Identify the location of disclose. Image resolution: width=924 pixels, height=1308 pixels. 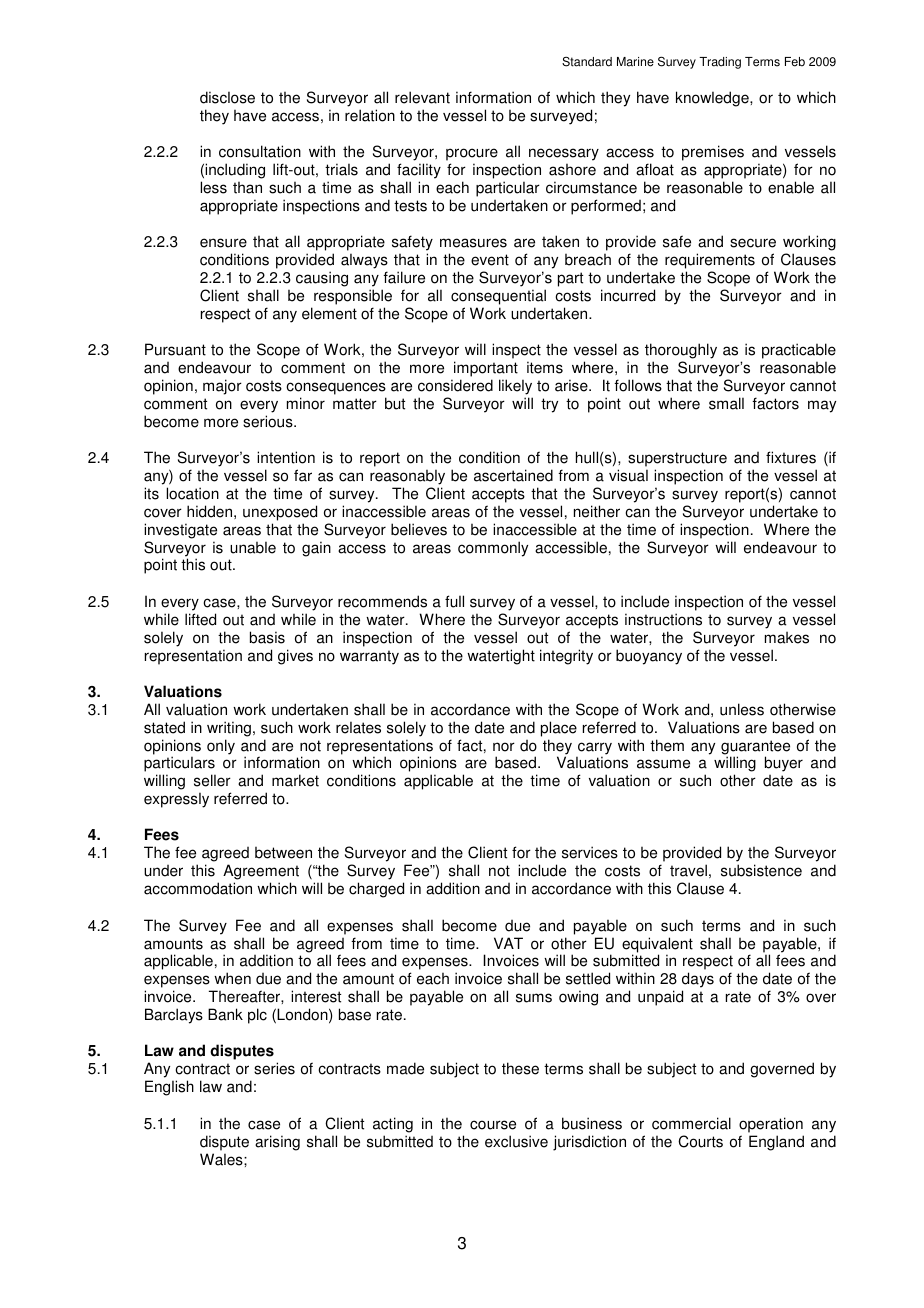
(227, 97).
